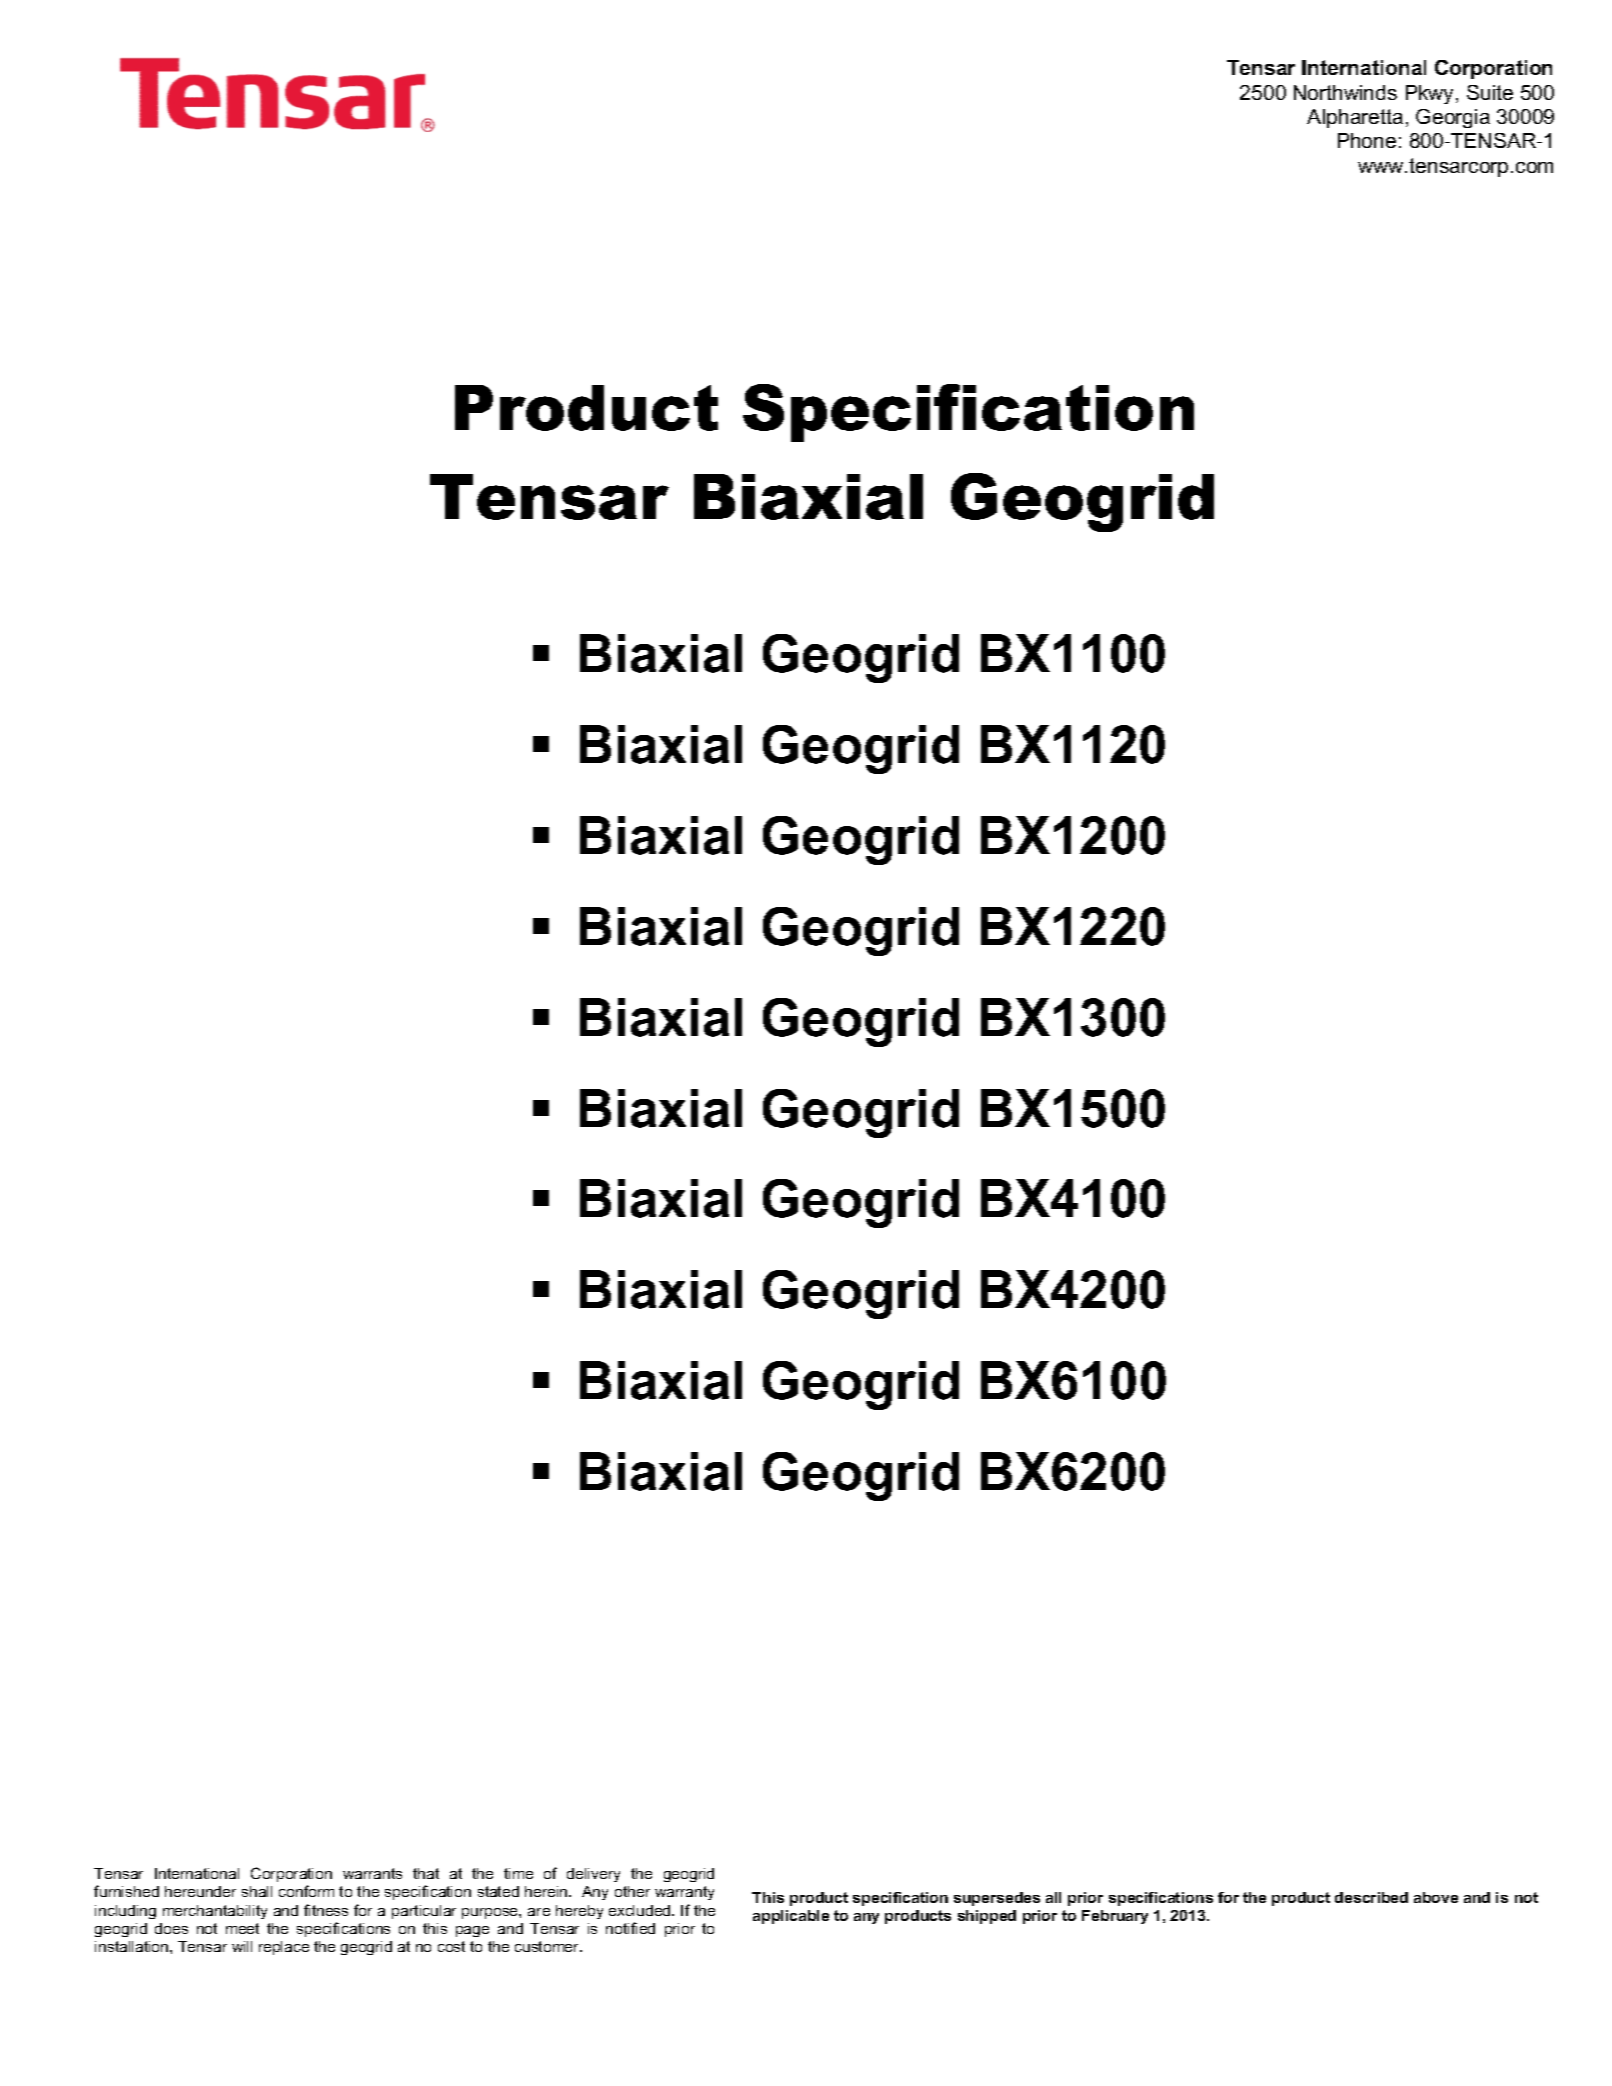 This screenshot has width=1612, height=2086. I want to click on delivery, so click(593, 1875).
